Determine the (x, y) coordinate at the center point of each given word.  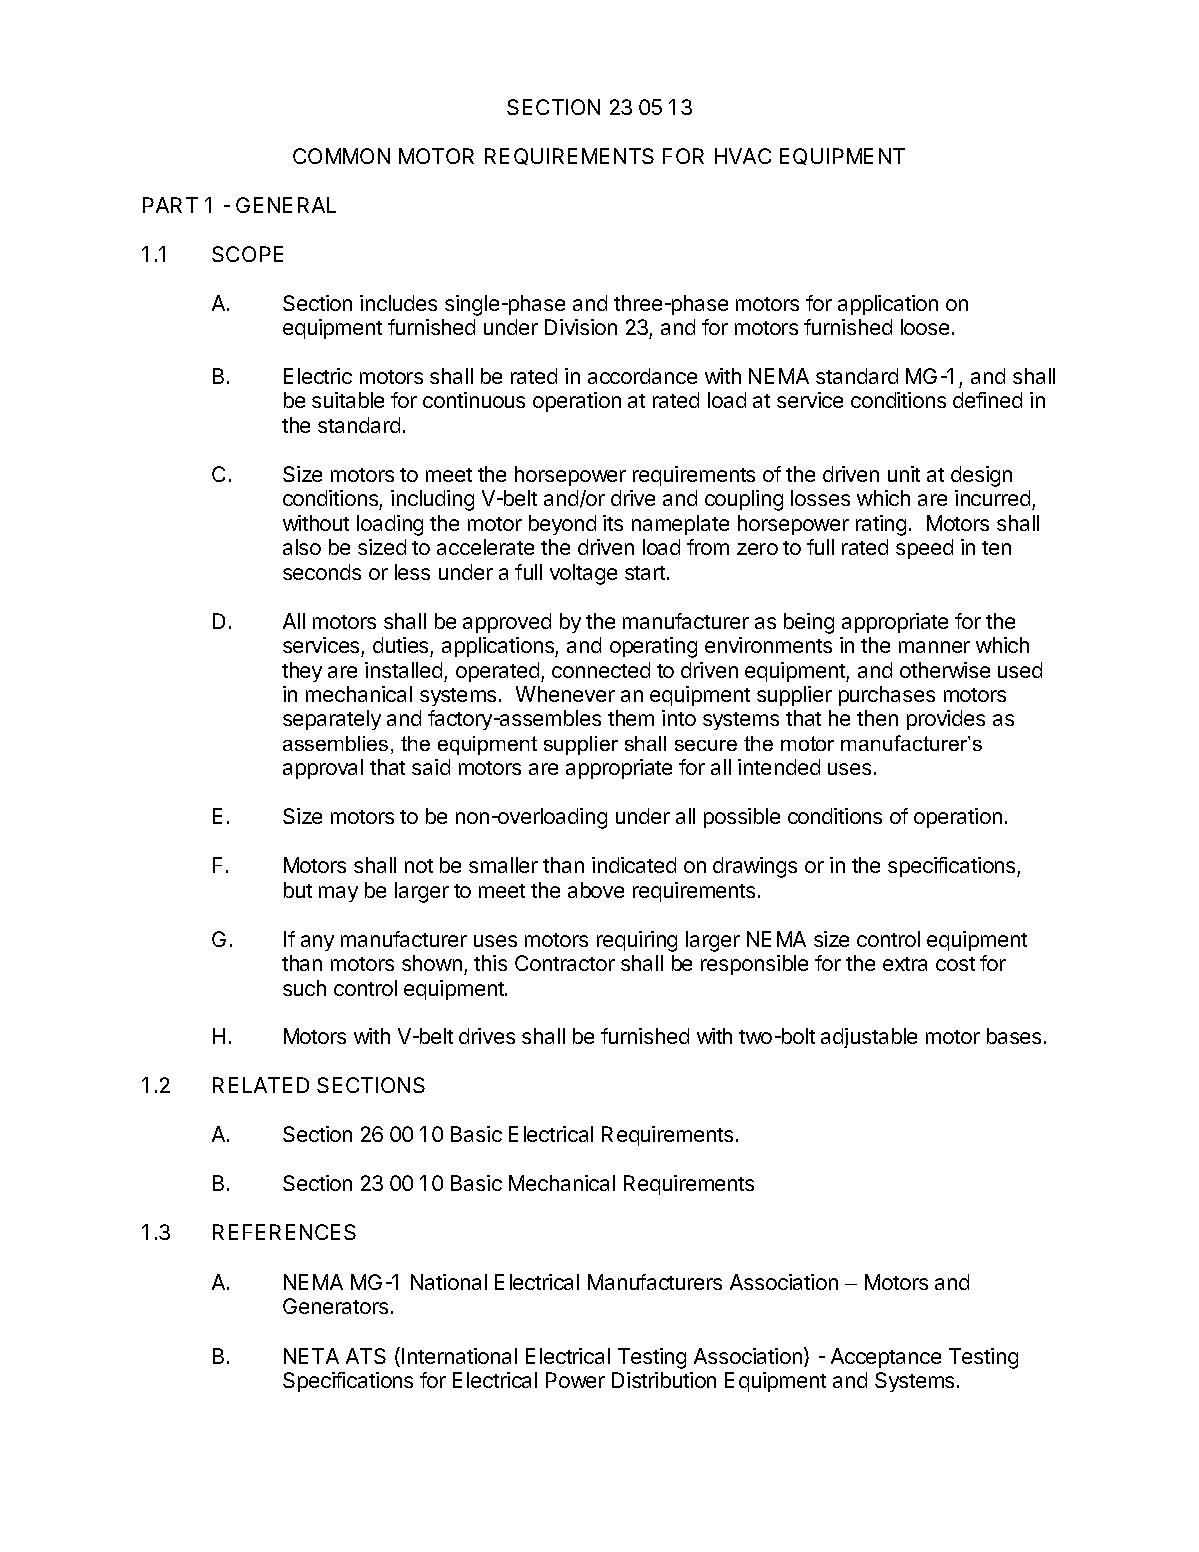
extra (905, 964)
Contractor (565, 963)
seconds (322, 572)
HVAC (743, 156)
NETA (311, 1356)
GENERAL (286, 205)
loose (925, 327)
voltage (583, 574)
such (304, 988)
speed (924, 549)
